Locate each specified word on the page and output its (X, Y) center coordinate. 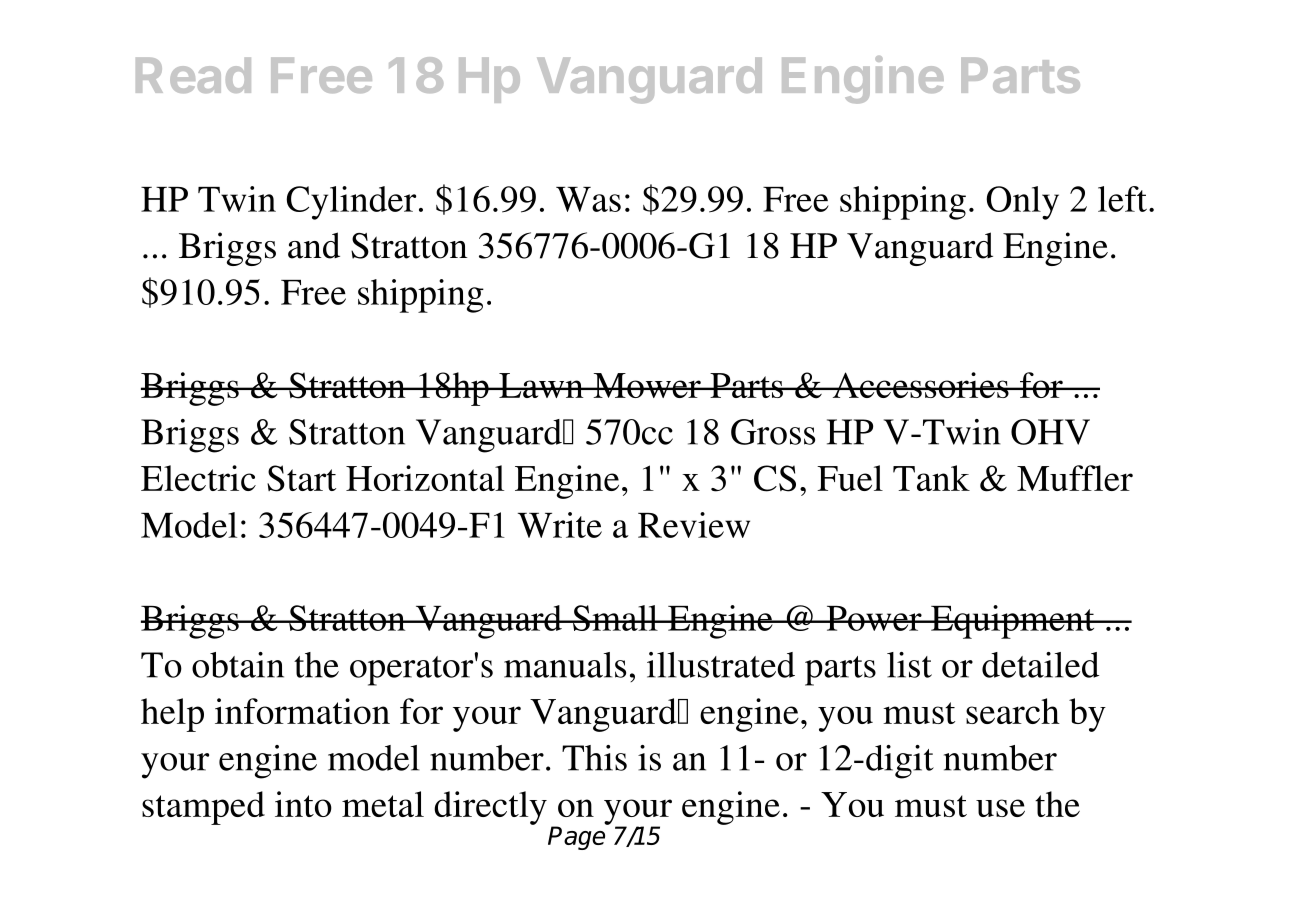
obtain (238, 665)
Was (588, 199)
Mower (647, 385)
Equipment (1013, 622)
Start (301, 478)
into (303, 804)
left (1122, 199)
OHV (1050, 432)
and (314, 245)
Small (615, 618)
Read (193, 75)
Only (1022, 203)
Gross (773, 432)
